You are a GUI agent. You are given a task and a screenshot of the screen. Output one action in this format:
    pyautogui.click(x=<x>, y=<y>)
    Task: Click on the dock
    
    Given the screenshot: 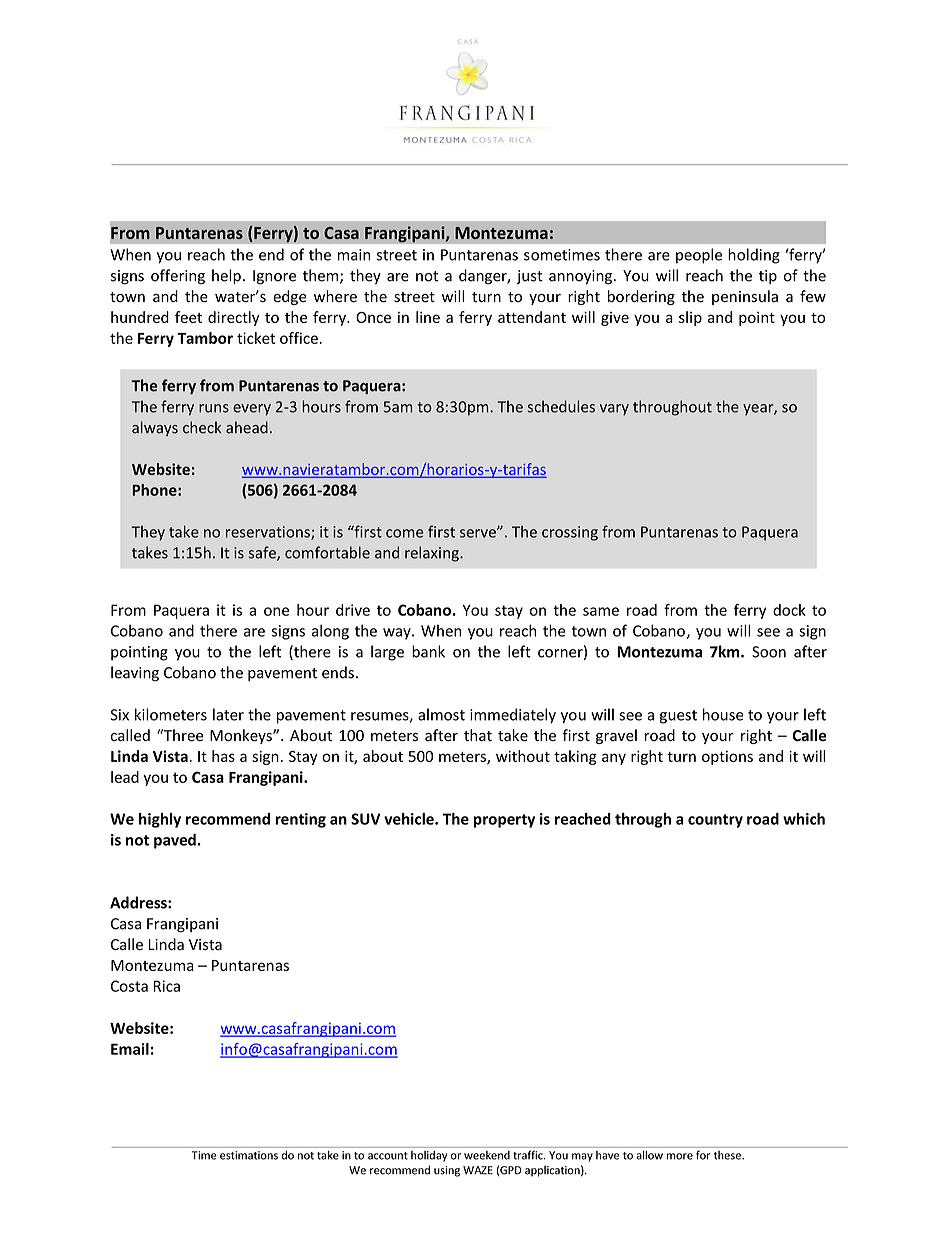 What is the action you would take?
    pyautogui.click(x=789, y=610)
